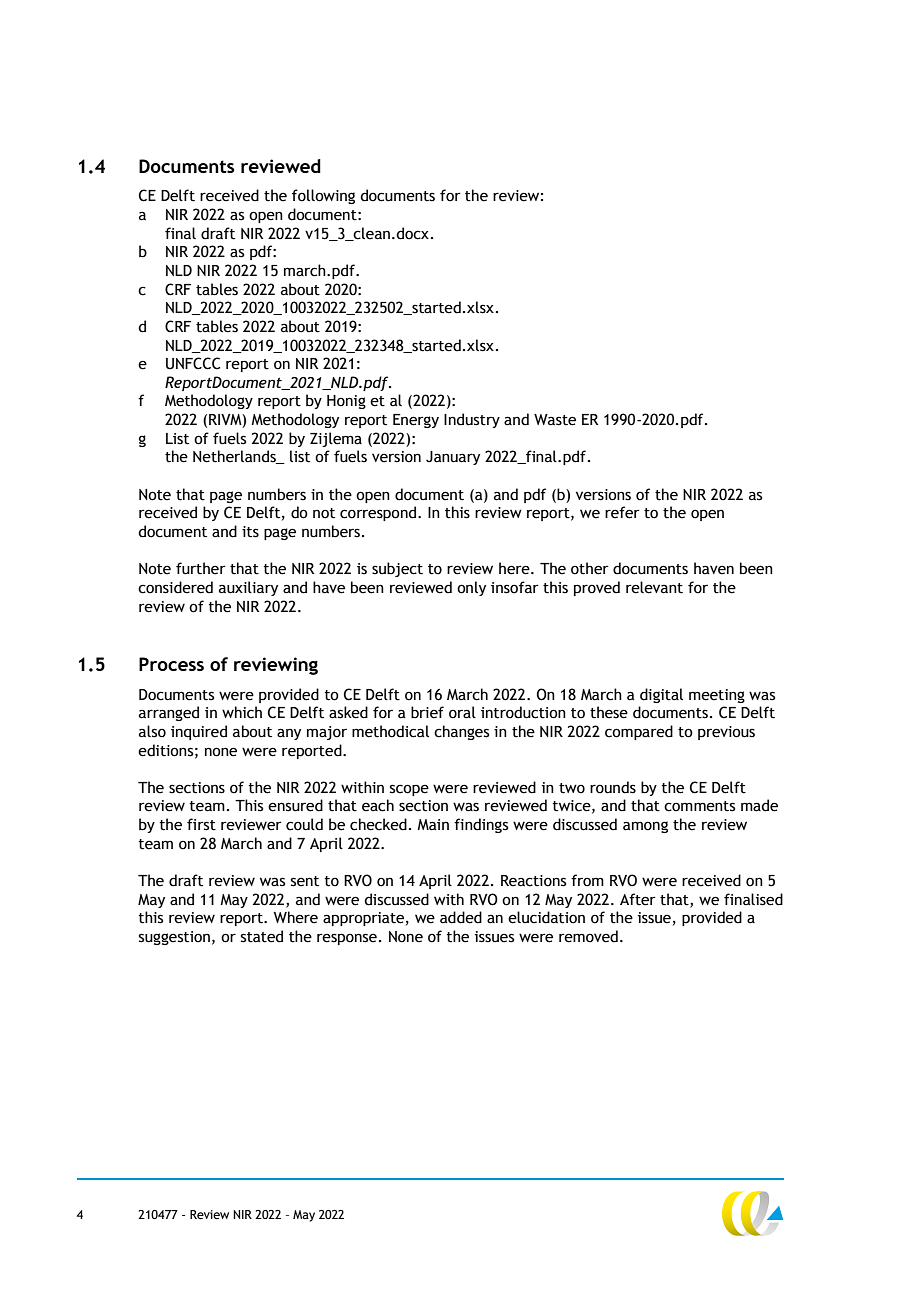  I want to click on following, so click(323, 196).
